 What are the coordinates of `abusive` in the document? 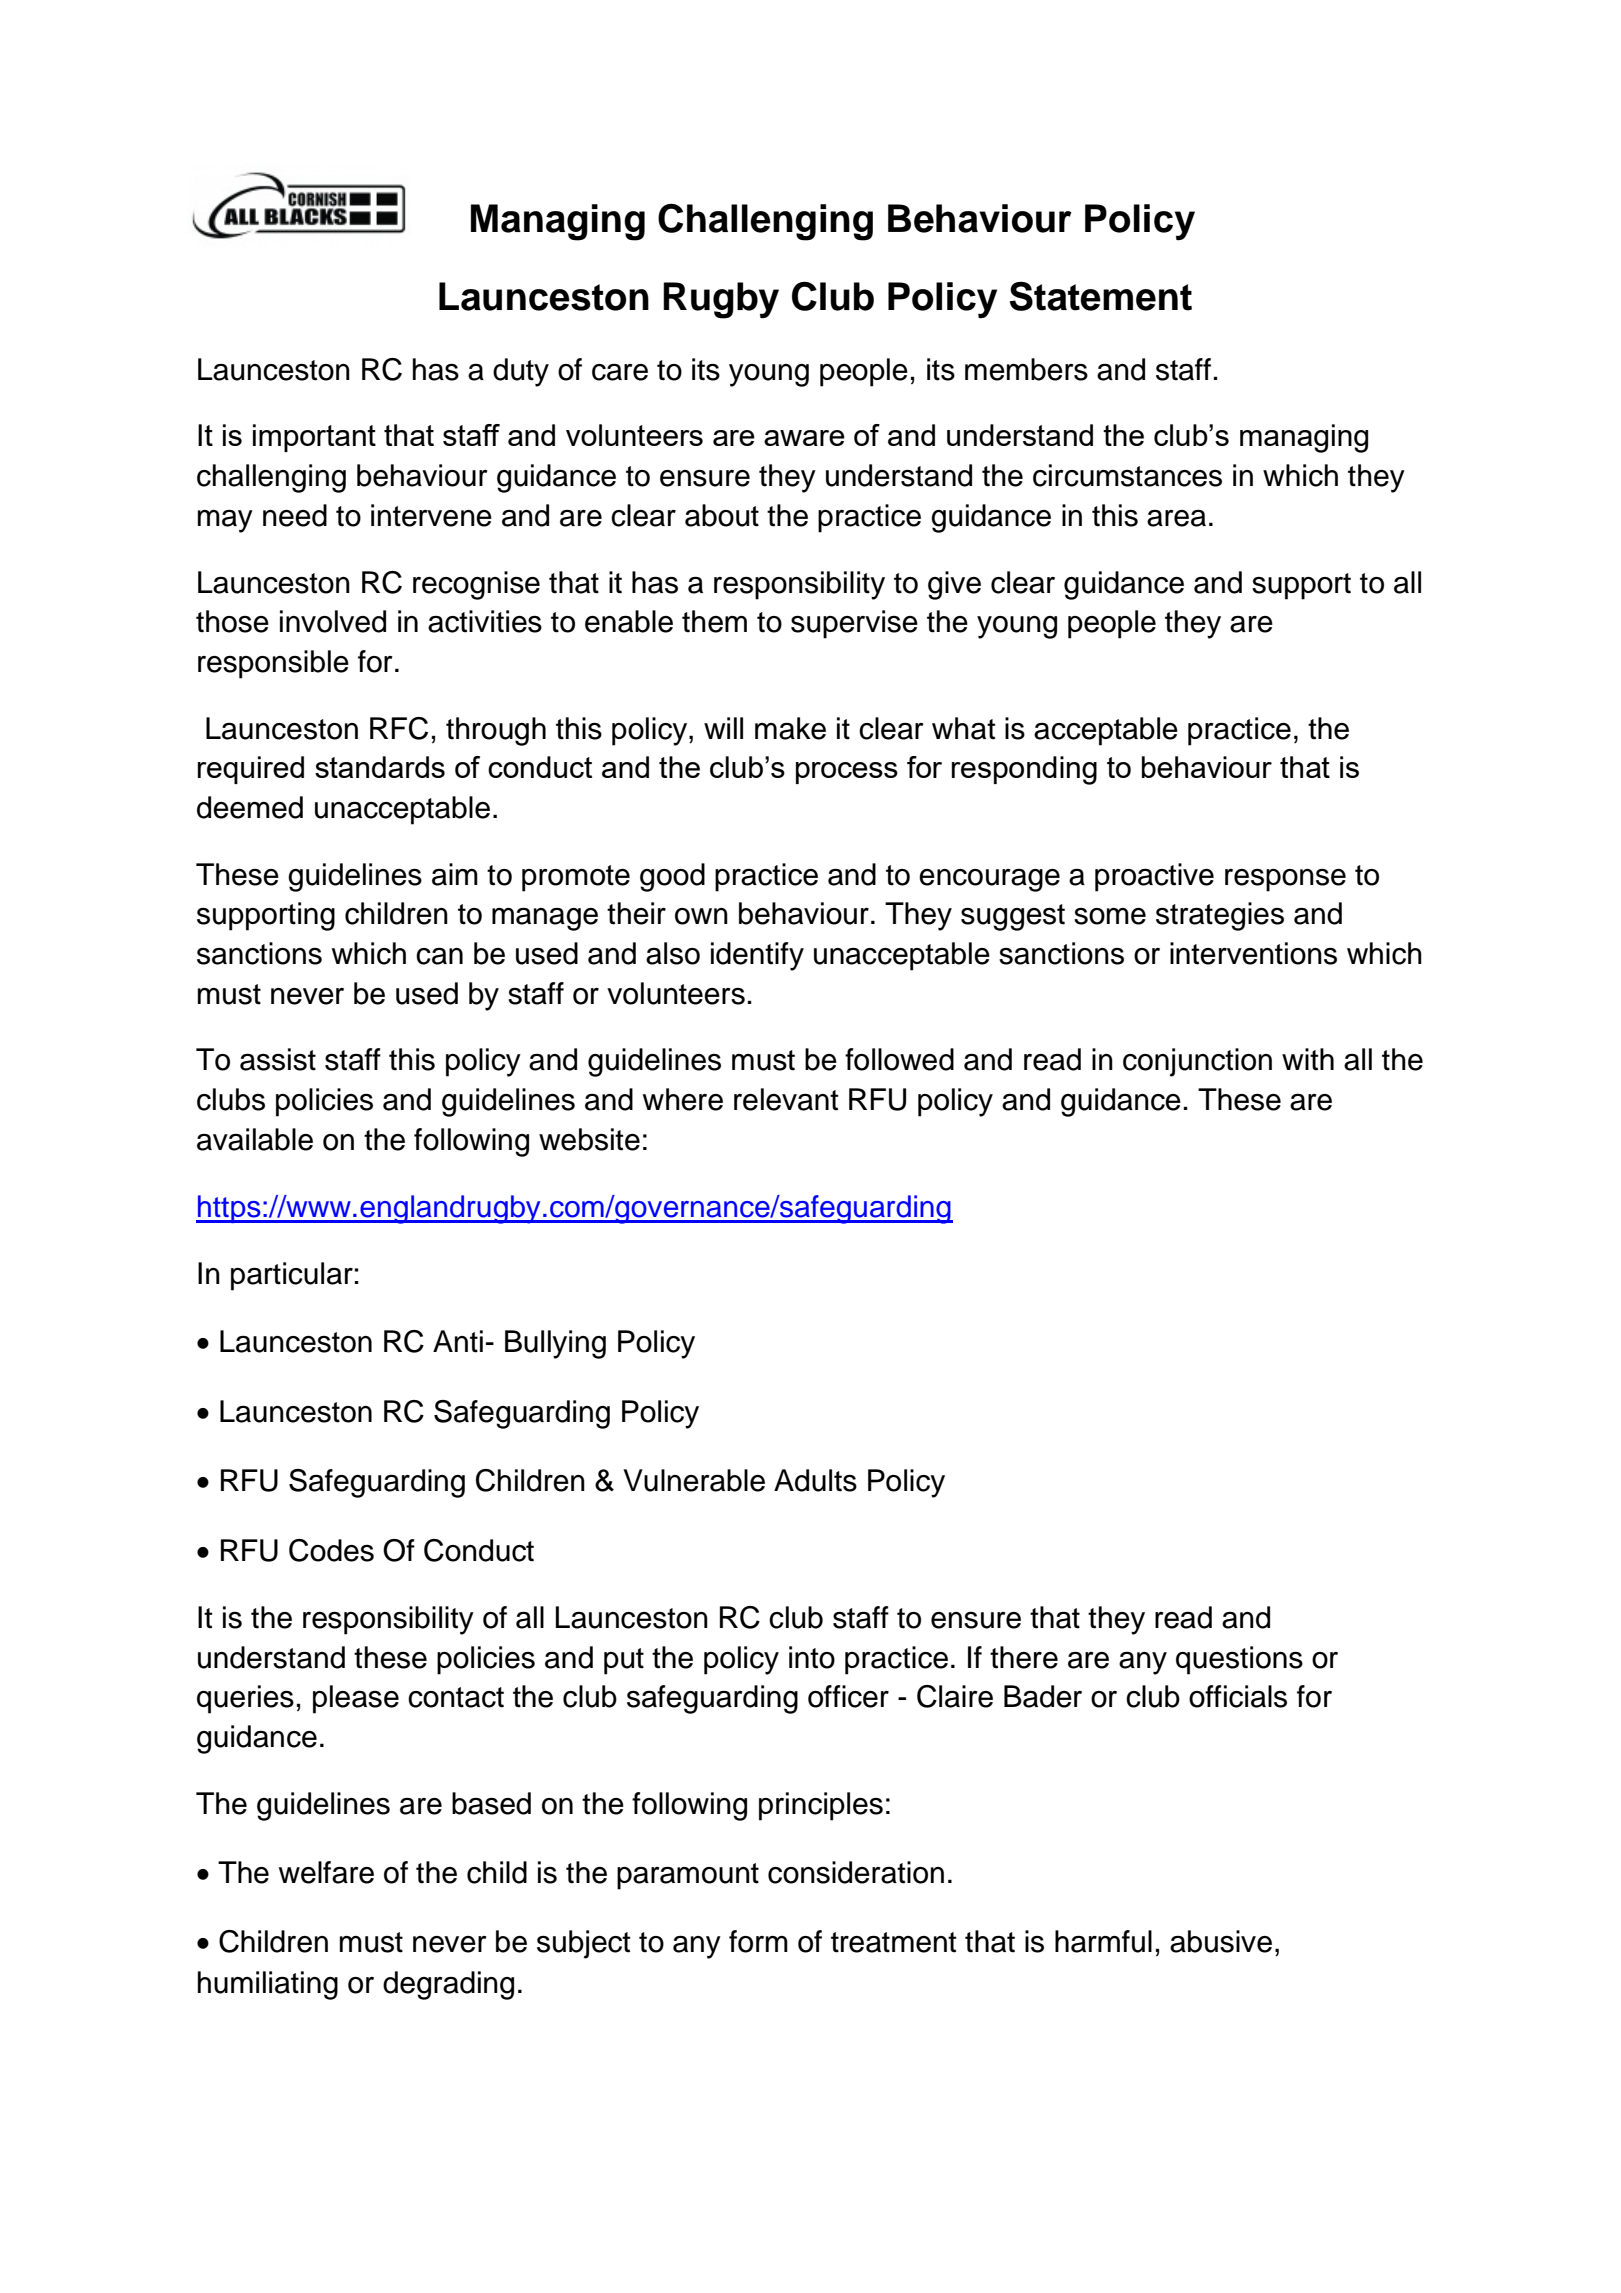 It's located at (1221, 1941).
